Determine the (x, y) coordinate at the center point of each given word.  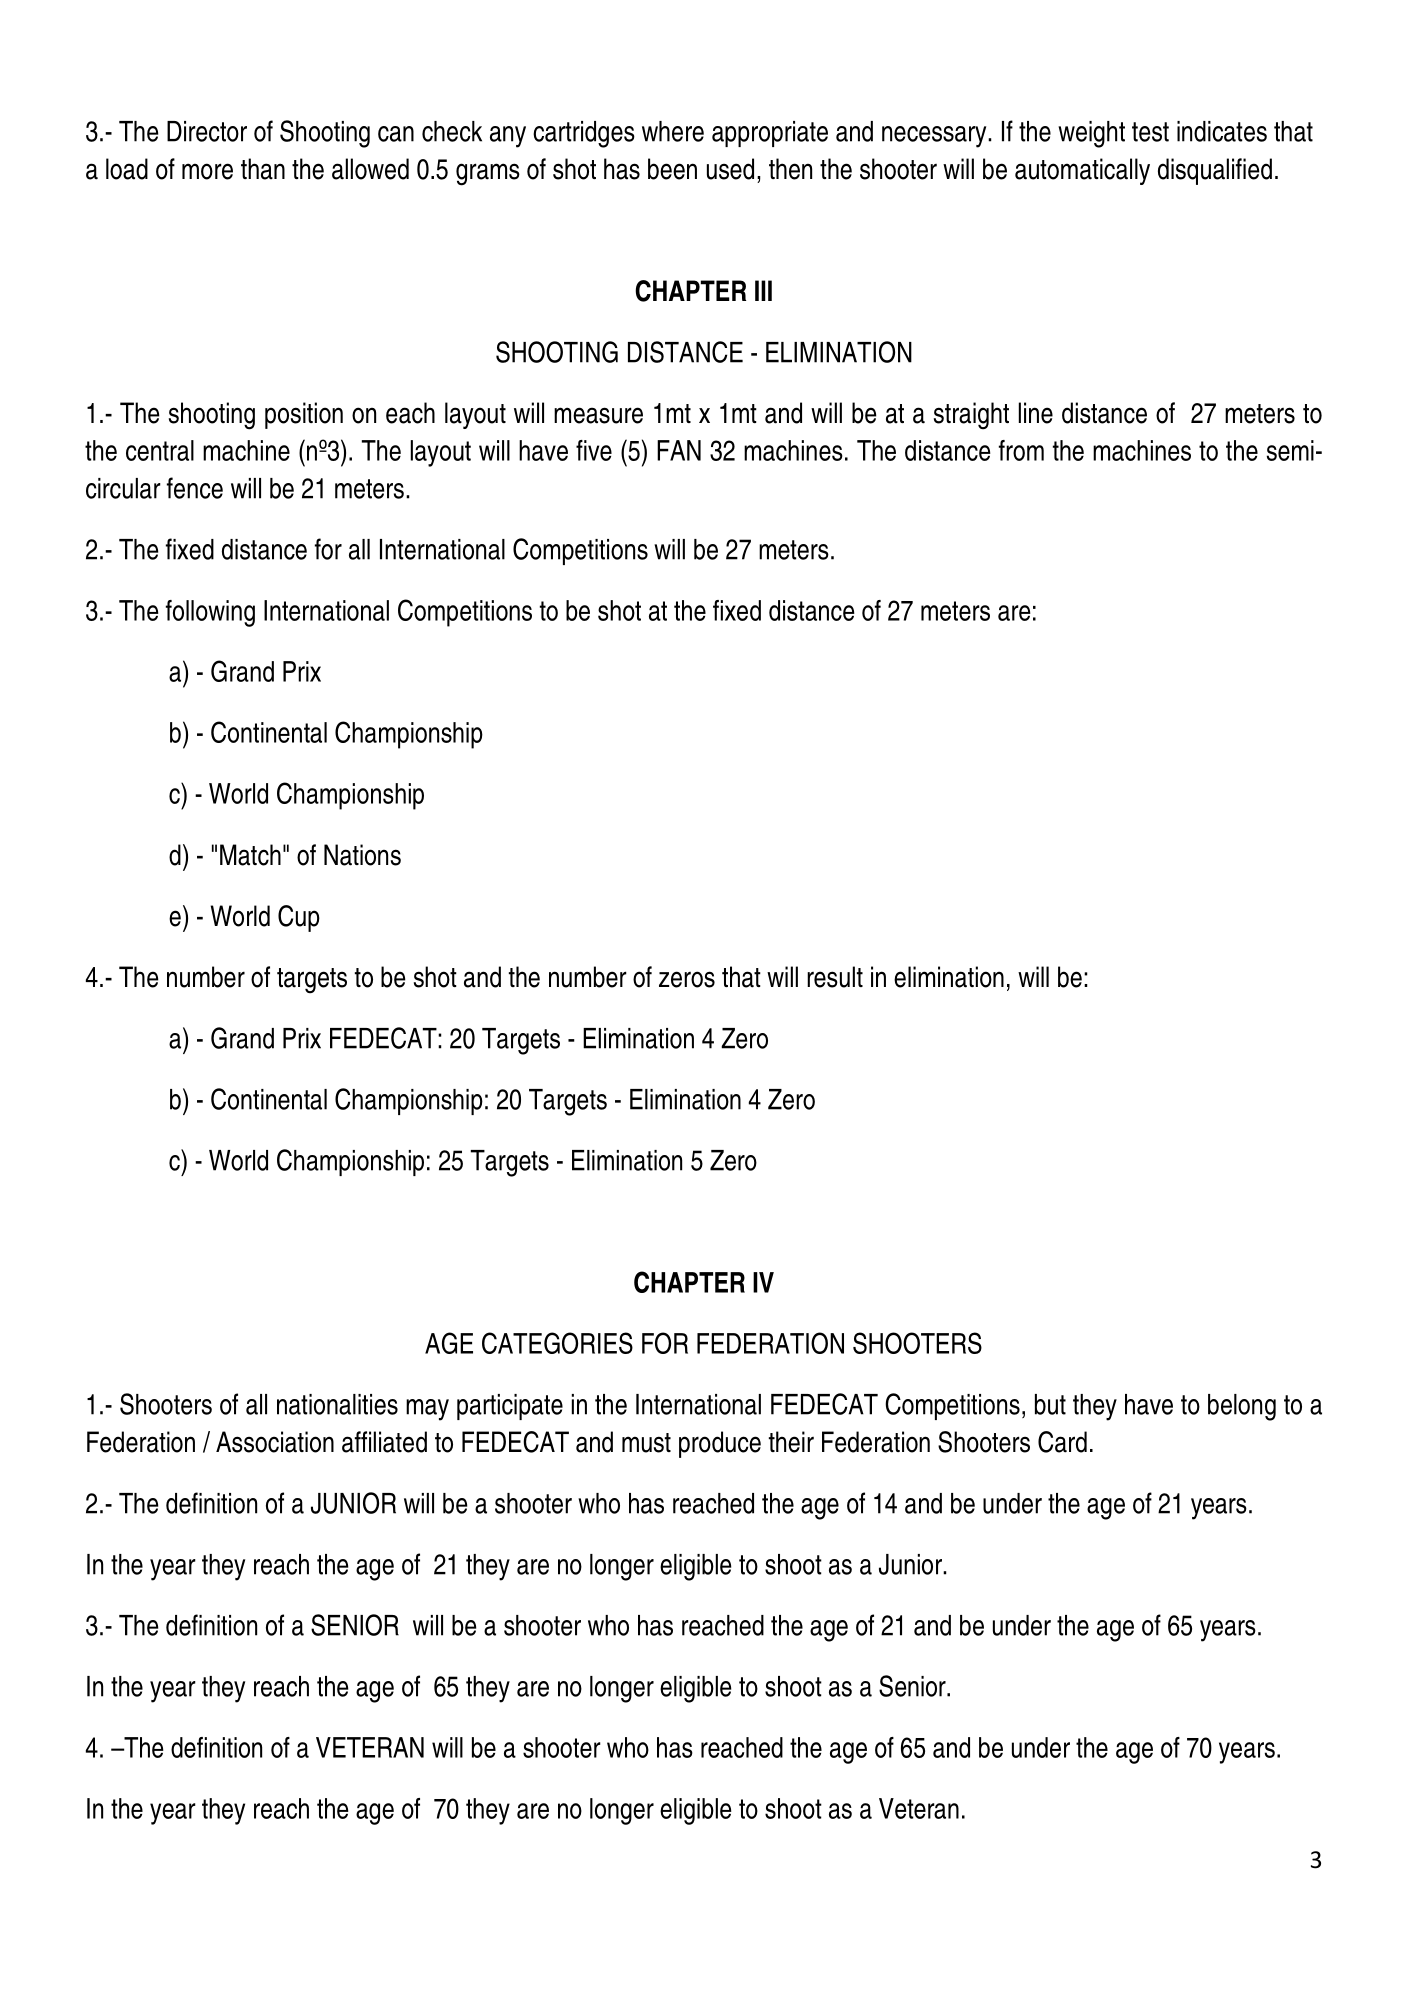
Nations (362, 855)
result (835, 977)
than (263, 169)
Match (250, 855)
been (672, 169)
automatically (1082, 171)
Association (275, 1442)
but (1050, 1404)
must (646, 1443)
